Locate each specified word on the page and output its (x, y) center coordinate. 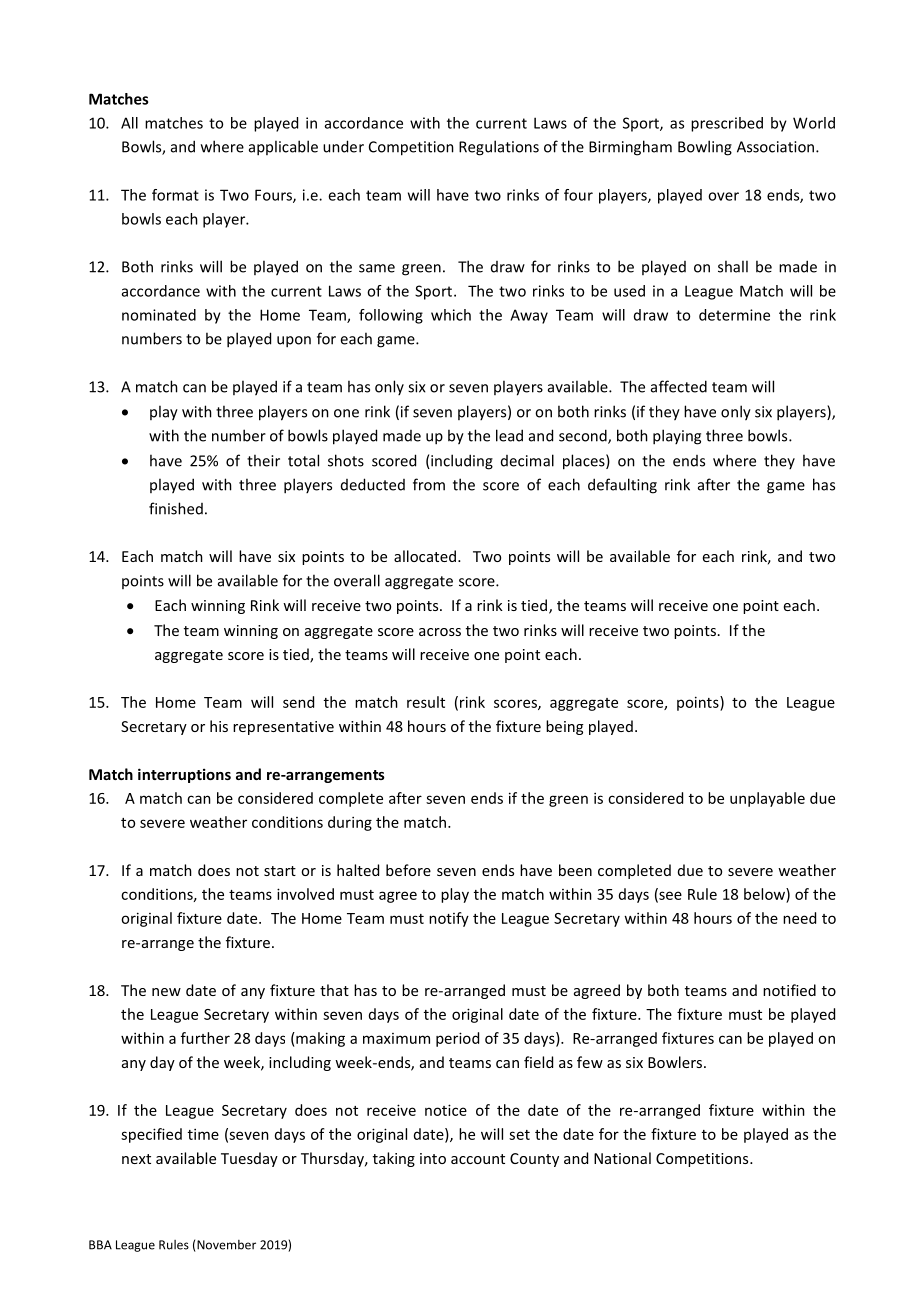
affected (679, 386)
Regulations (499, 148)
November (225, 1246)
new (166, 992)
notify (449, 919)
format (175, 195)
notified (789, 990)
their (263, 460)
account (478, 1159)
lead (509, 435)
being (564, 727)
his (219, 726)
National (622, 1158)
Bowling (705, 148)
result (426, 702)
